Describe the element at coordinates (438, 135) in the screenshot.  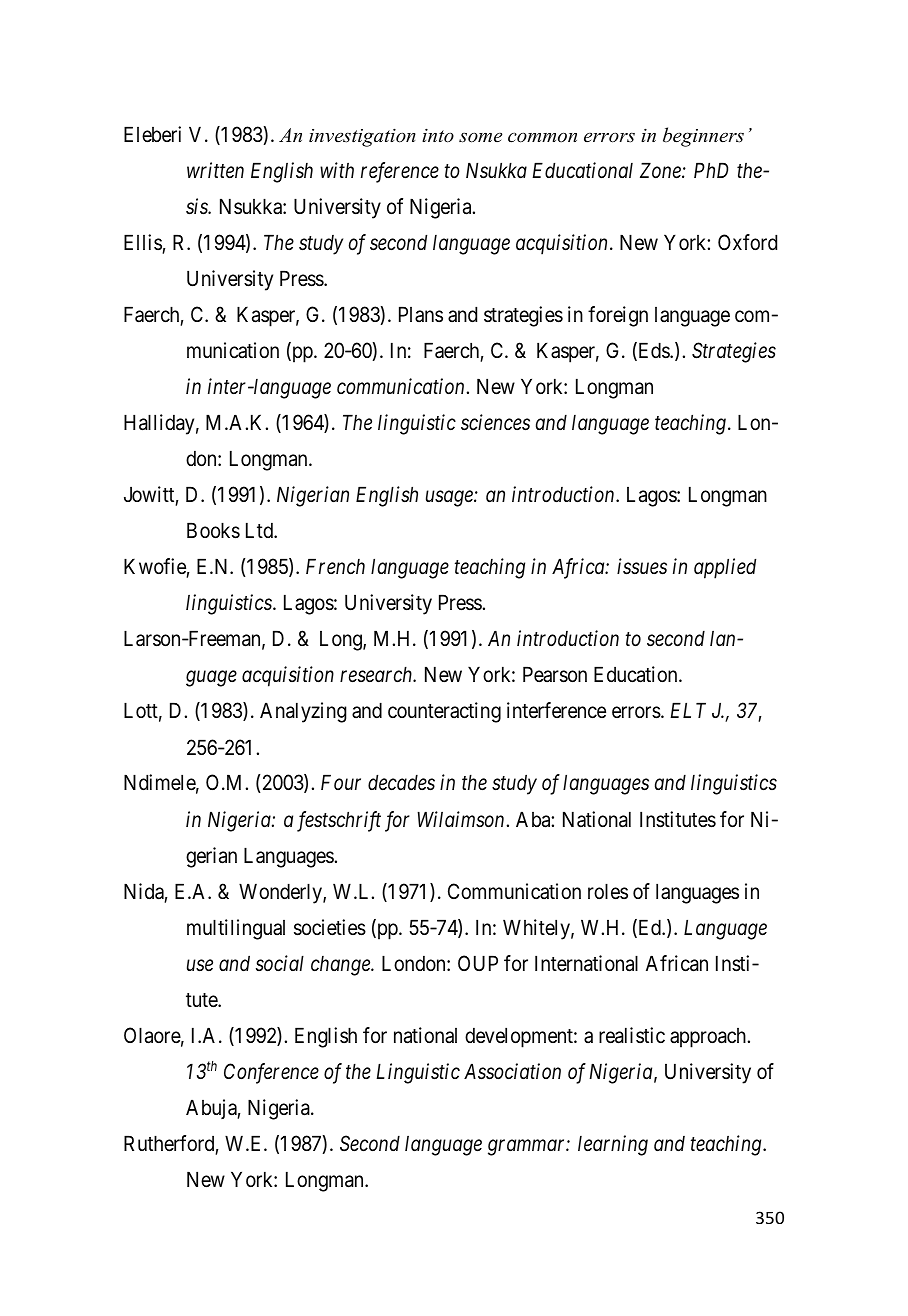
I see `into` at that location.
